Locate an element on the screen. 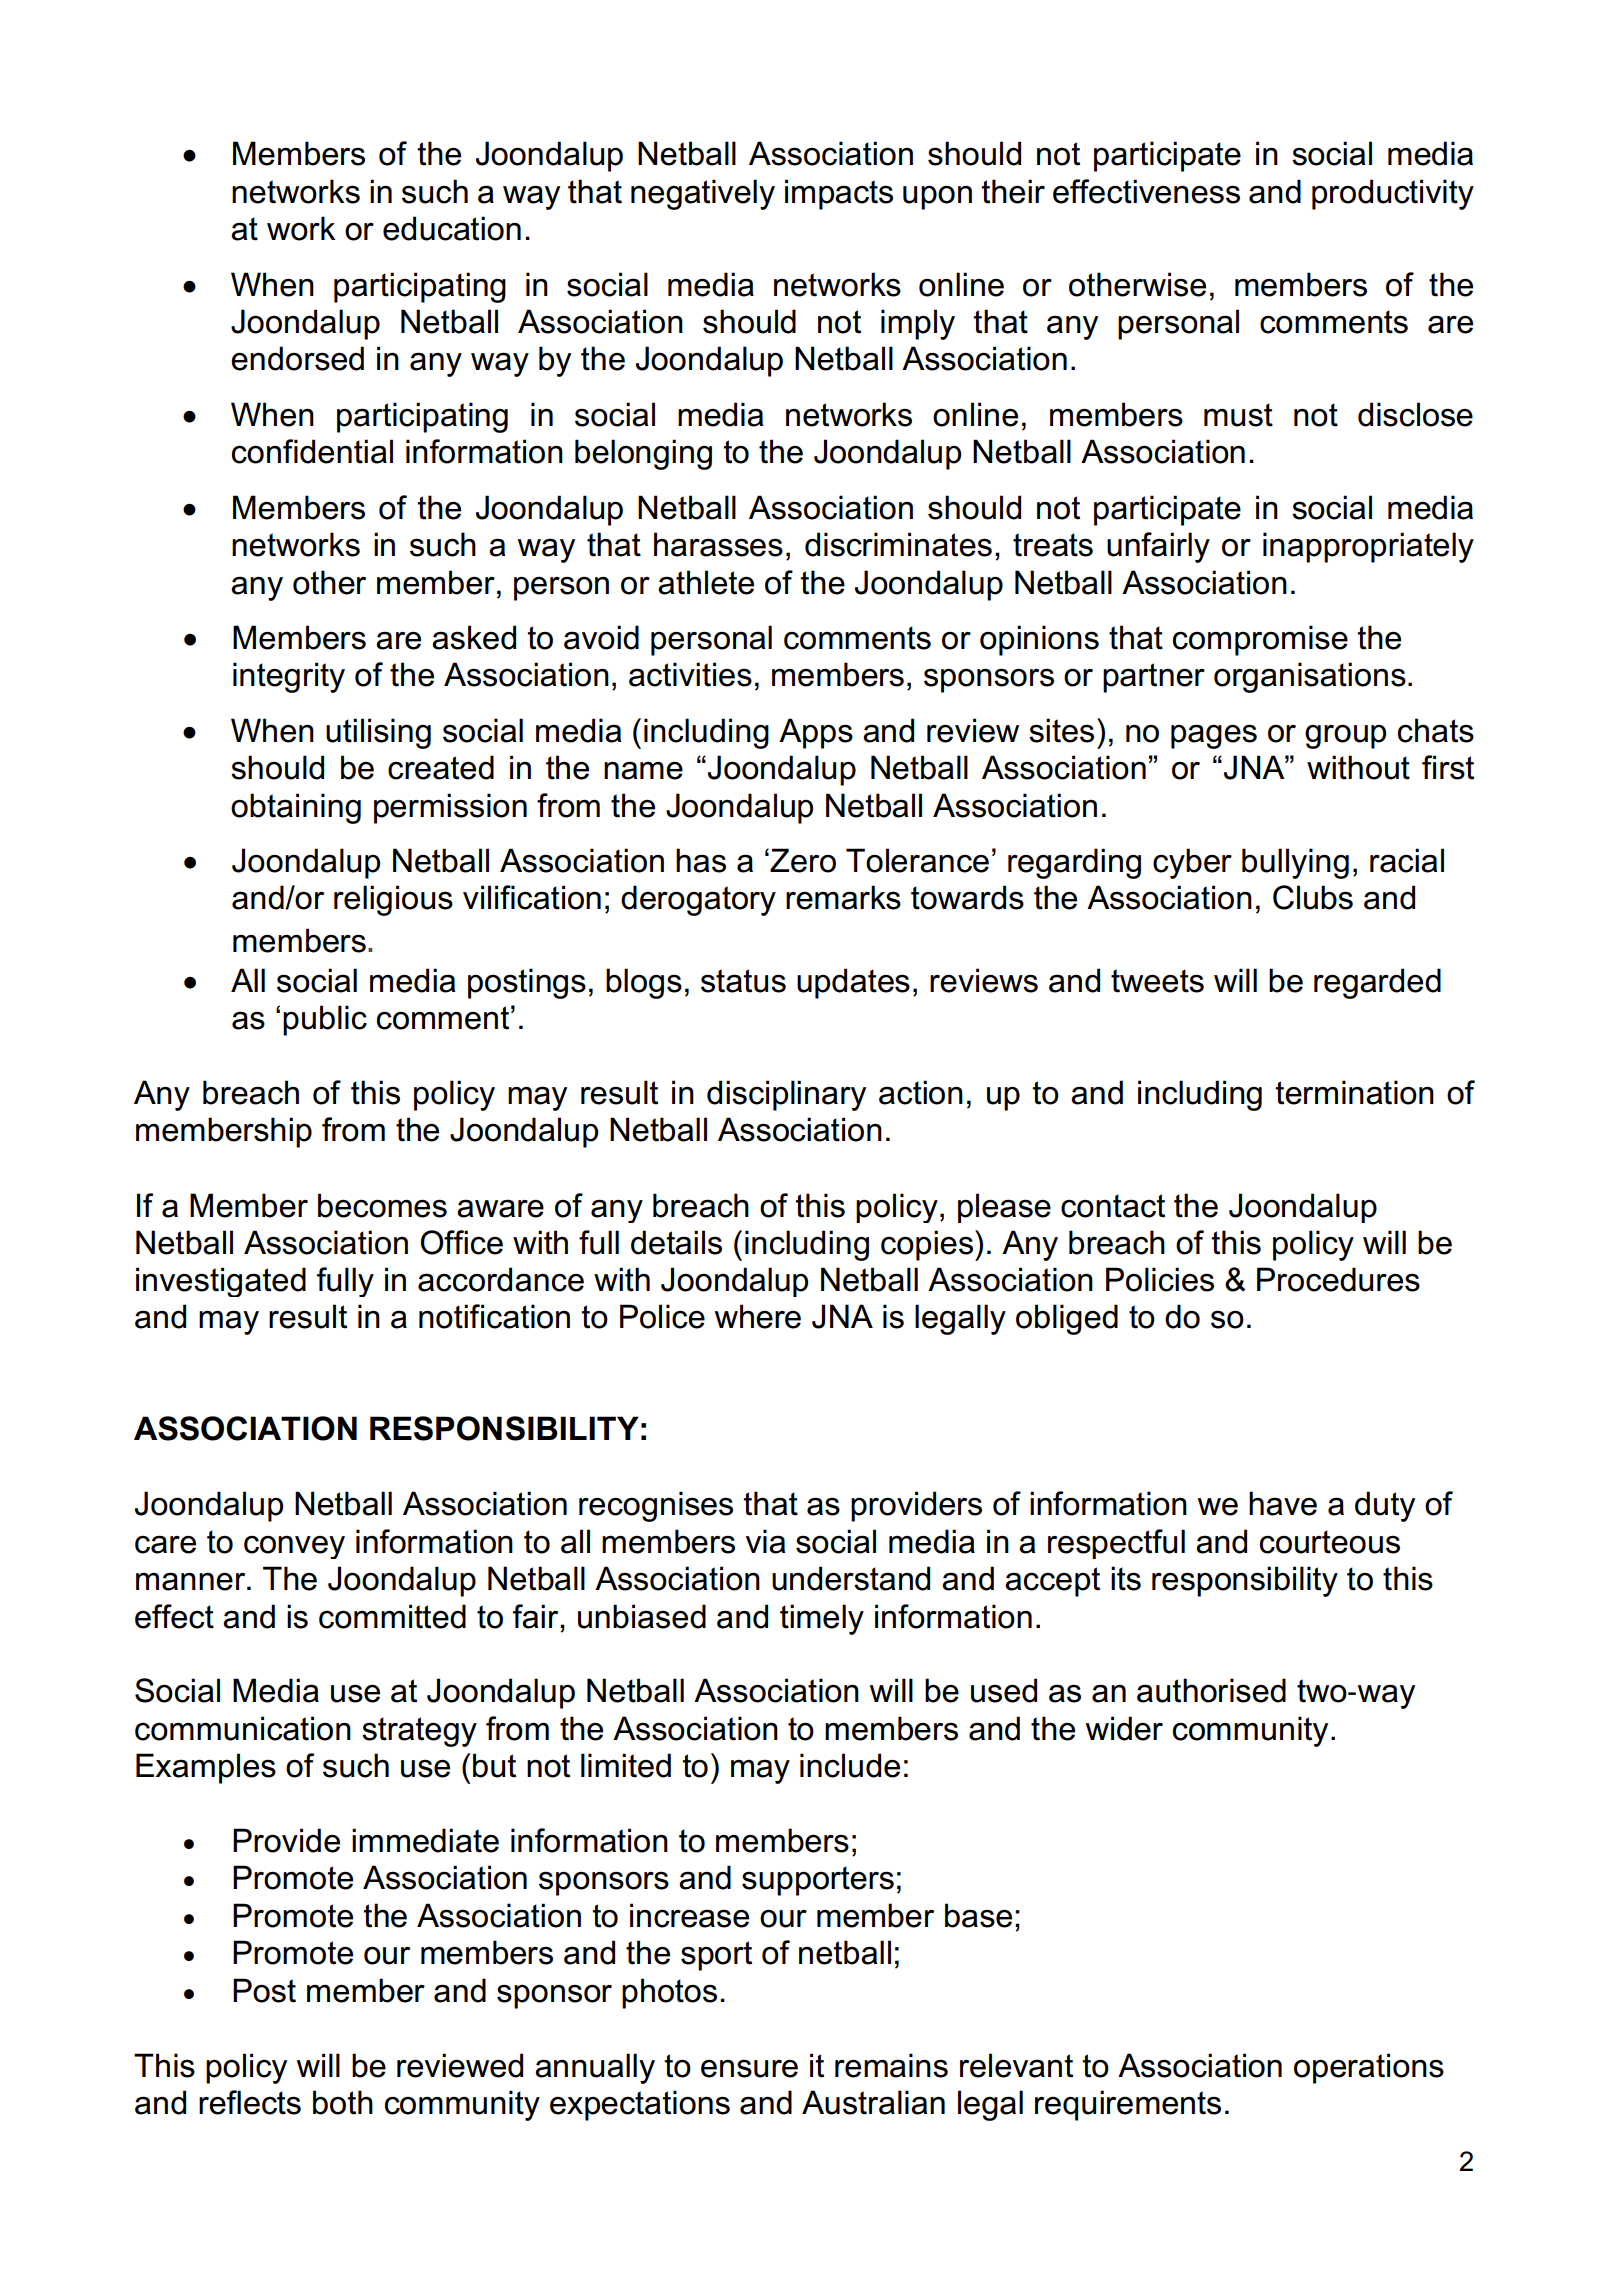 This screenshot has height=2274, width=1607. impacts is located at coordinates (839, 194).
